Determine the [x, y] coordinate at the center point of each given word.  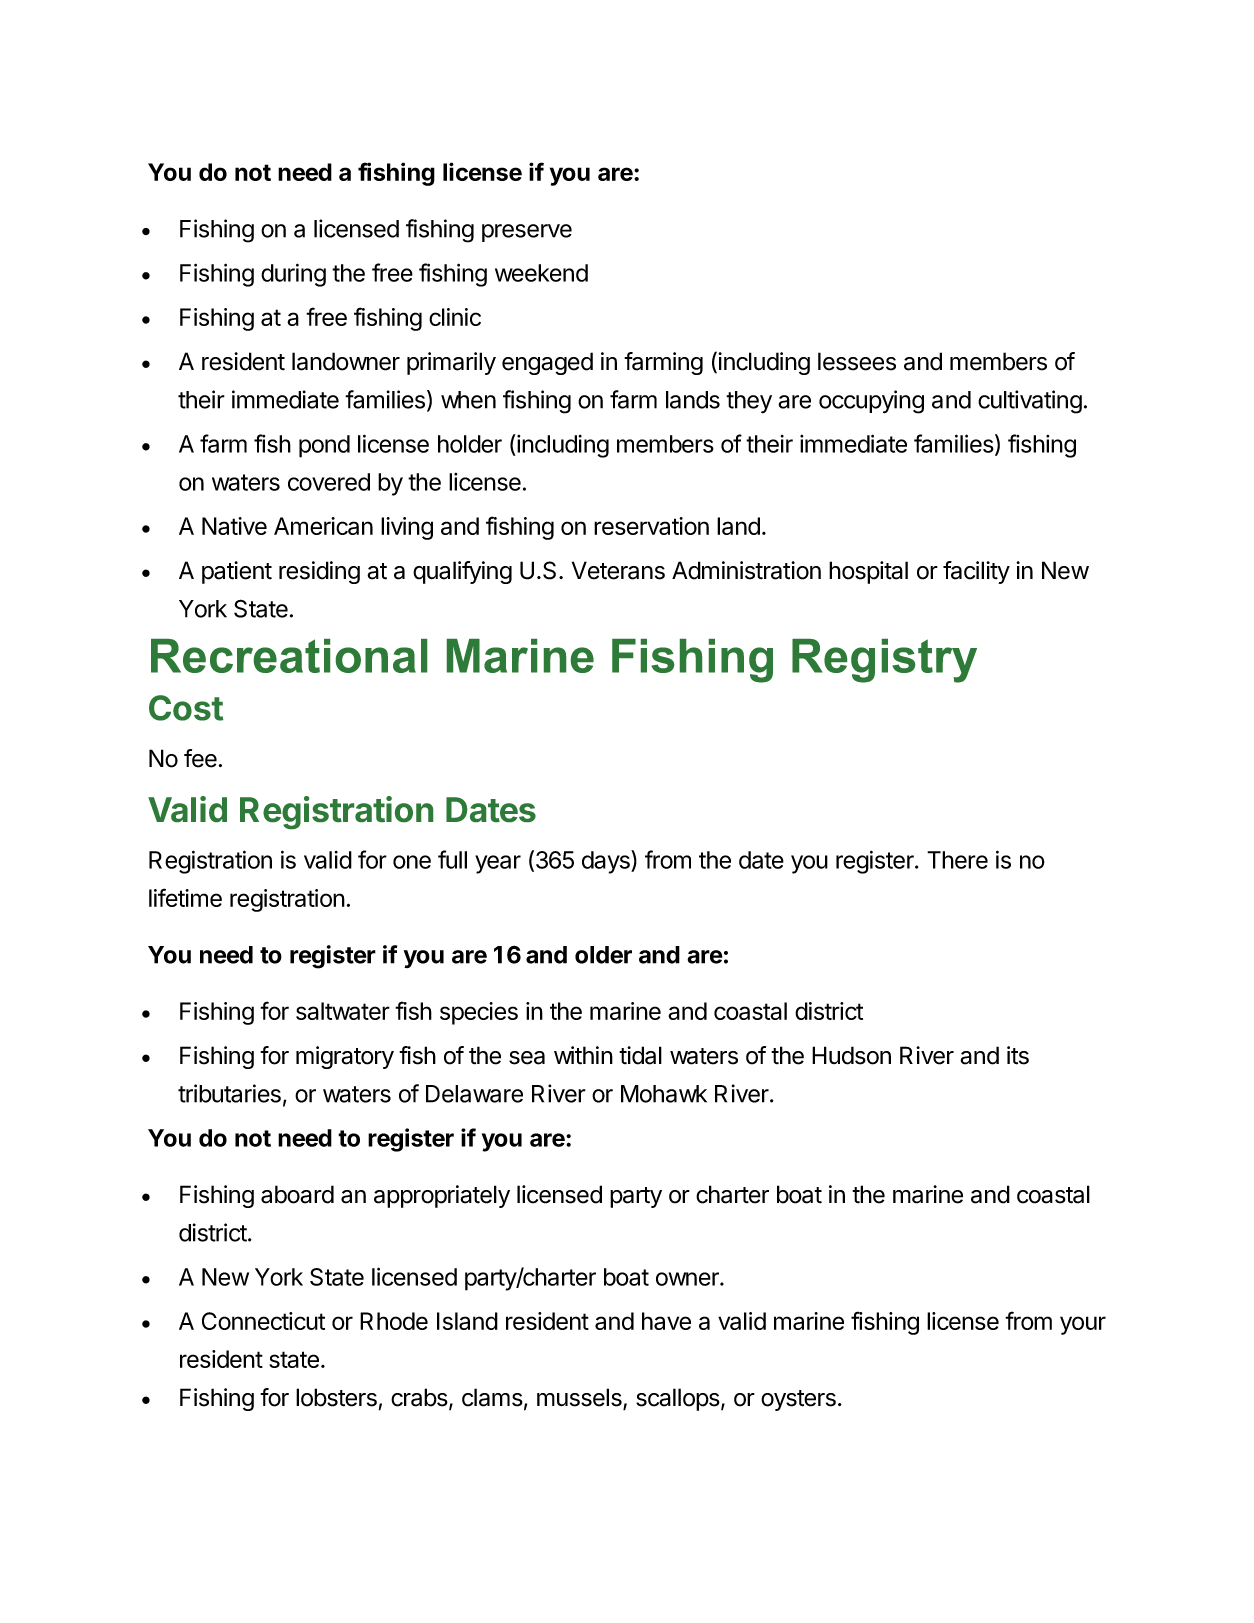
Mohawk [664, 1094]
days [607, 862]
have [666, 1321]
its [1018, 1055]
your [1083, 1325]
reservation [651, 526]
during [293, 275]
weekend [541, 273]
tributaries [229, 1093]
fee [200, 758]
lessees [857, 361]
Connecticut [263, 1321]
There [957, 860]
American [323, 526]
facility [976, 572]
